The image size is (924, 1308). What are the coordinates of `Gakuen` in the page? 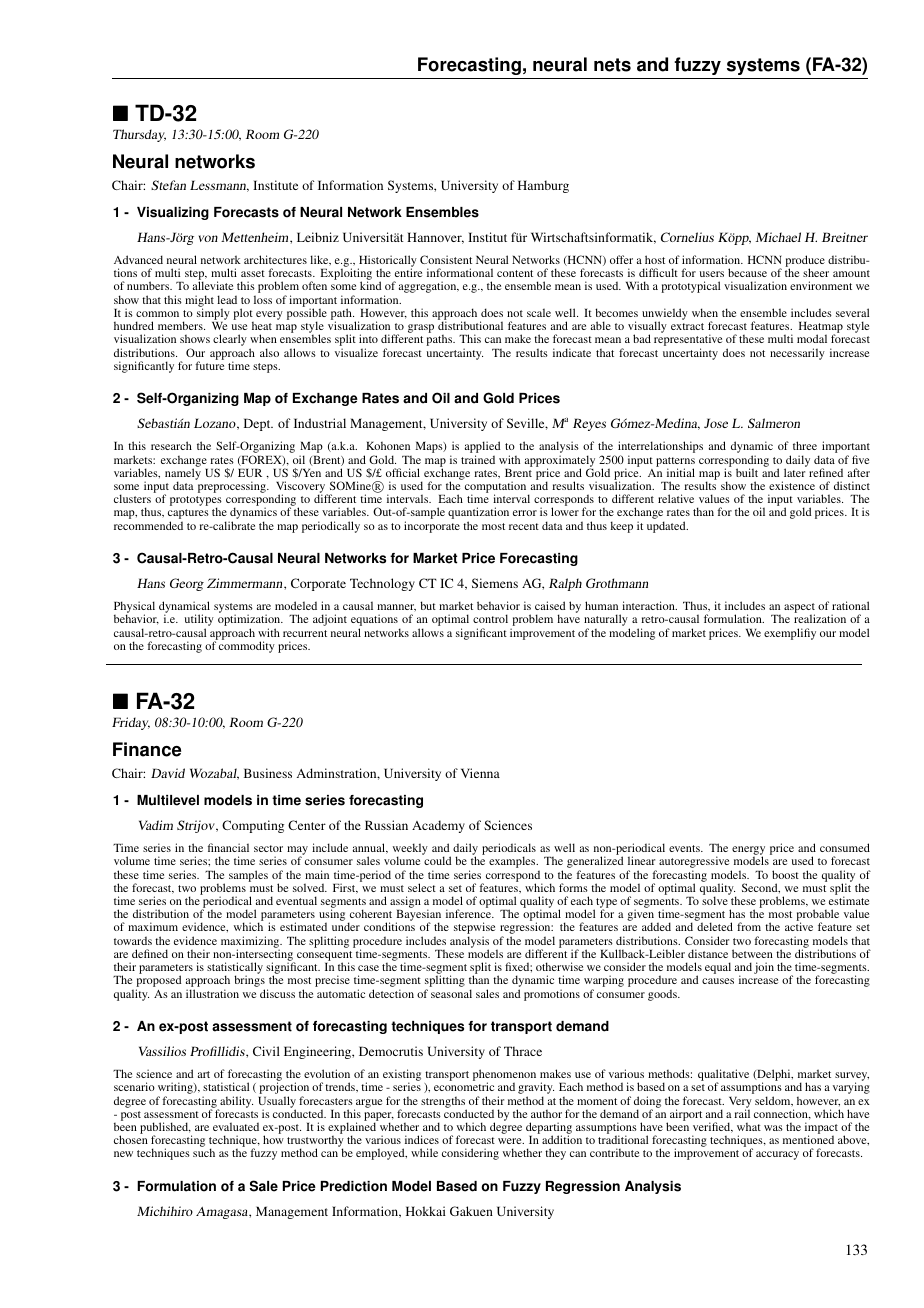 It's located at (471, 1211).
